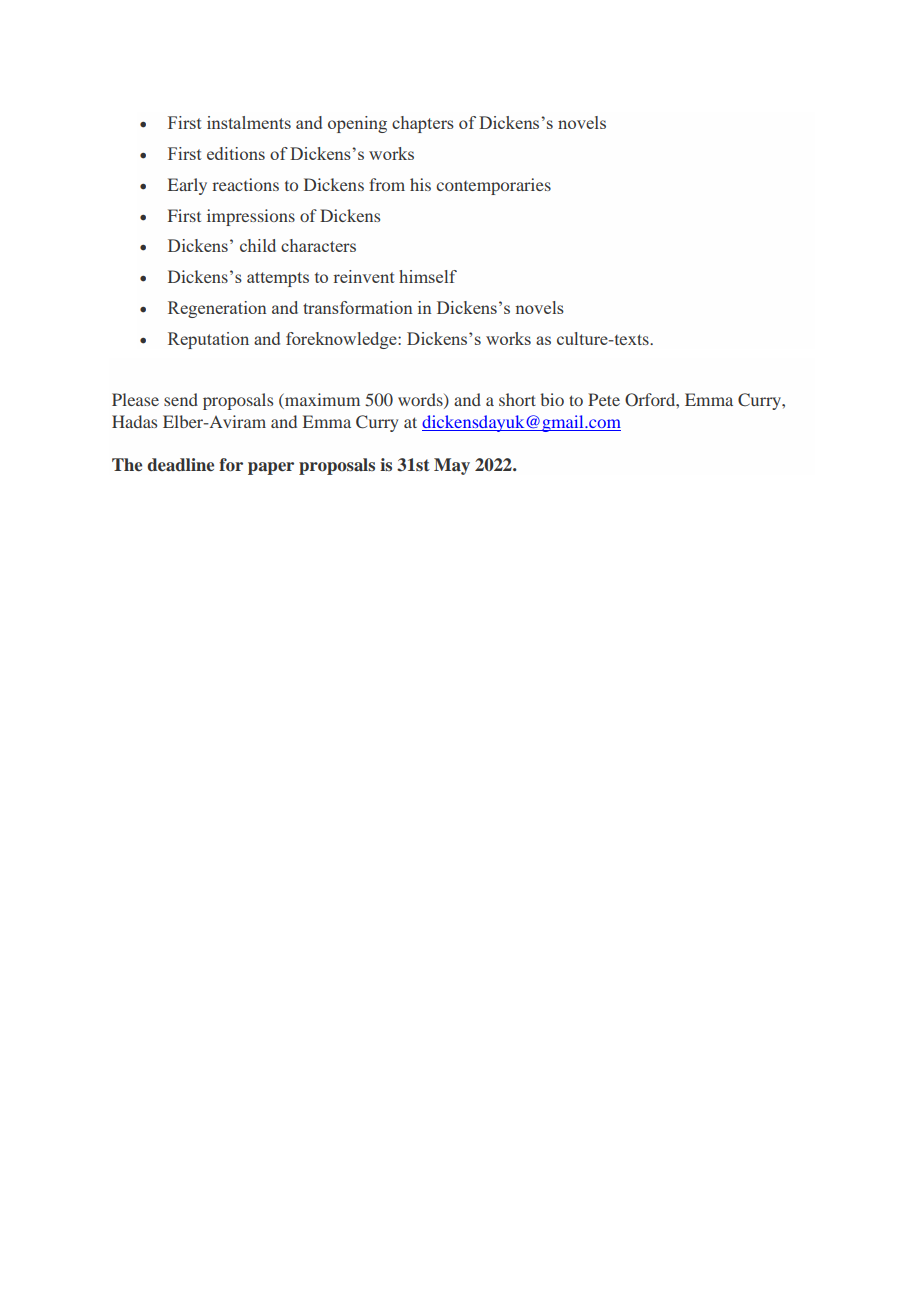 This image has height=1308, width=924. Describe the element at coordinates (357, 124) in the image. I see `opening` at that location.
